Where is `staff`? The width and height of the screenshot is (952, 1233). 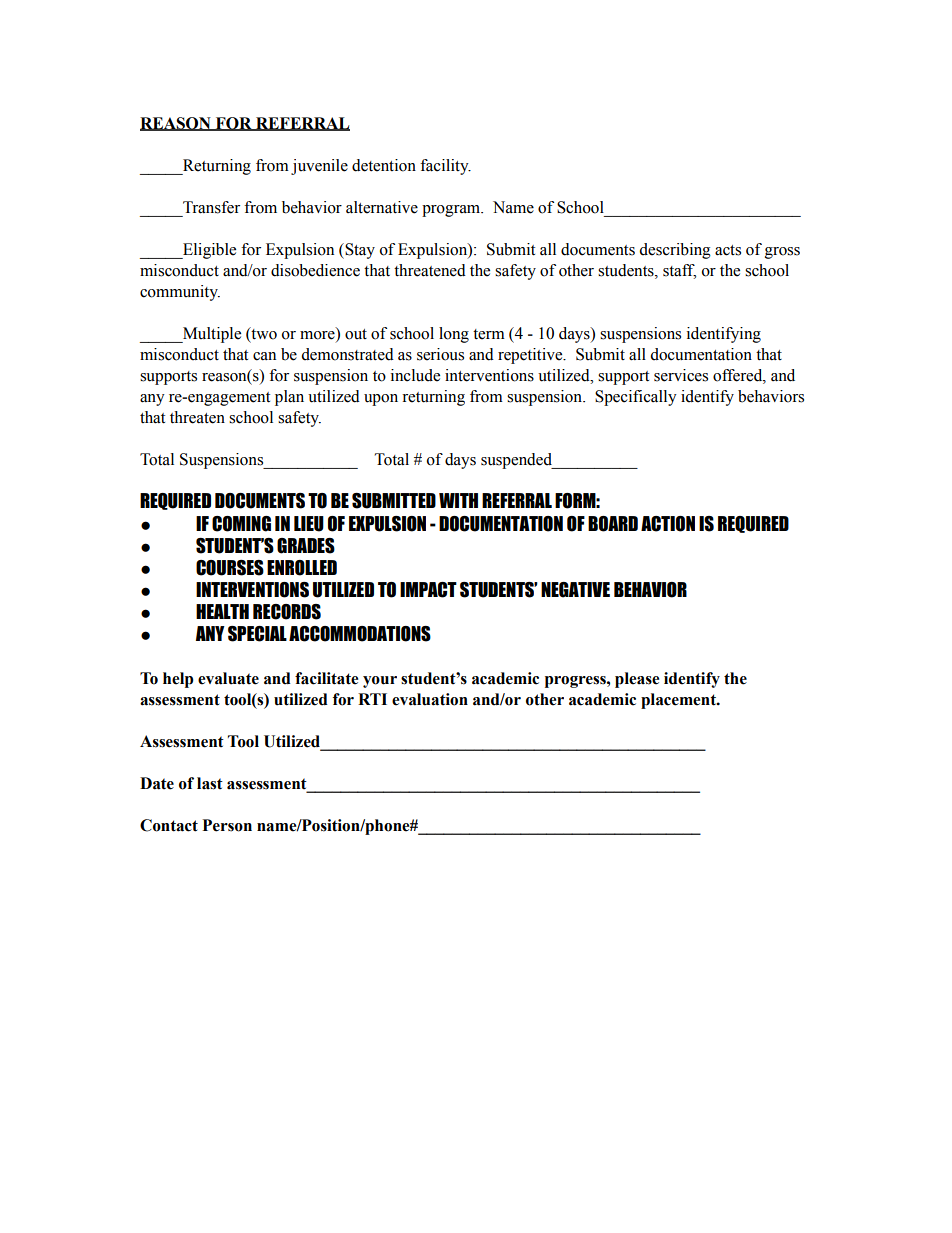
staff is located at coordinates (679, 271).
